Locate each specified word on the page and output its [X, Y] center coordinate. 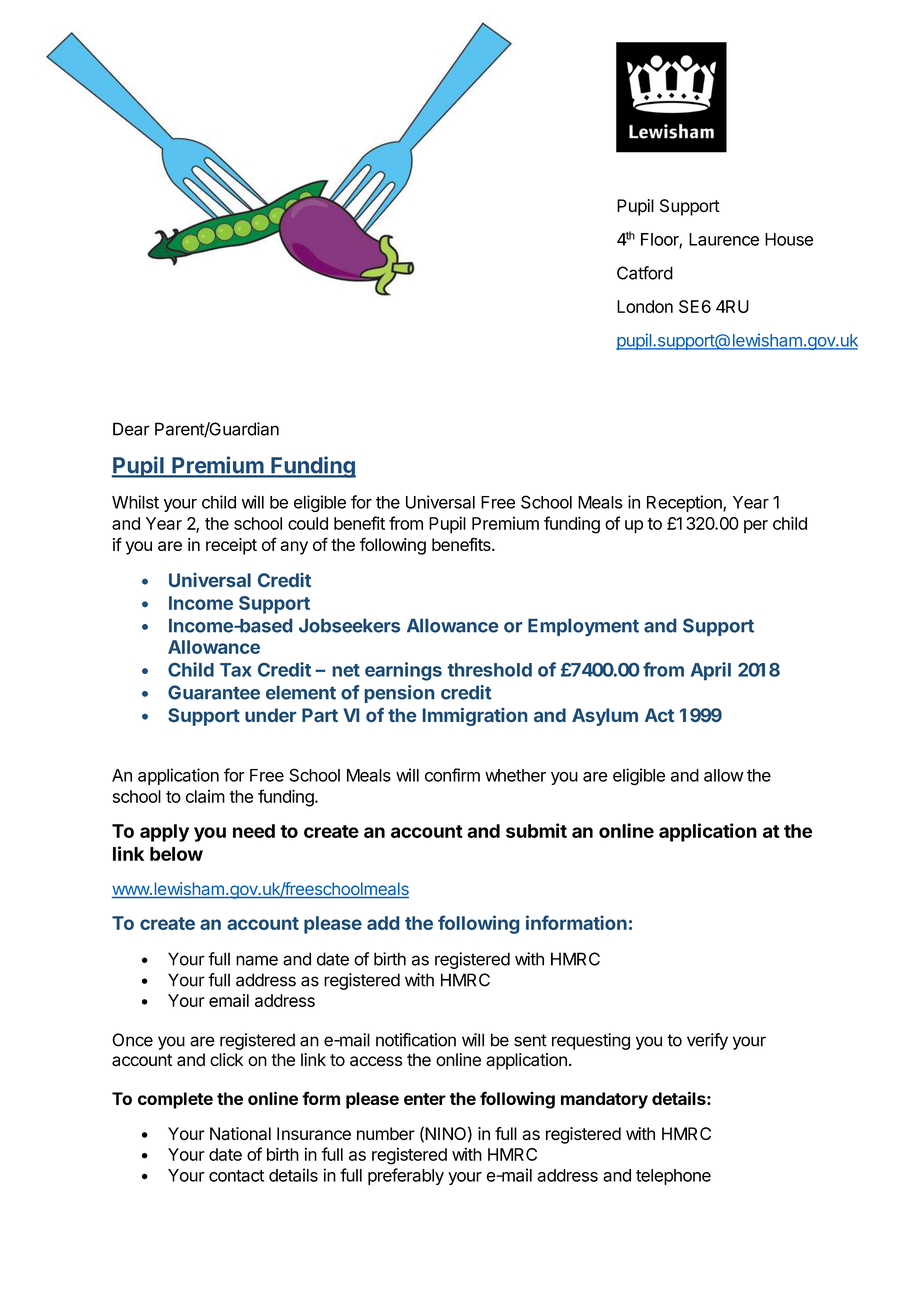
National [240, 1134]
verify [707, 1041]
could [308, 523]
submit [536, 830]
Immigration [474, 716]
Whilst [135, 502]
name [257, 960]
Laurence [724, 239]
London [645, 306]
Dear [131, 429]
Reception [685, 503]
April [711, 671]
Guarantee [214, 692]
